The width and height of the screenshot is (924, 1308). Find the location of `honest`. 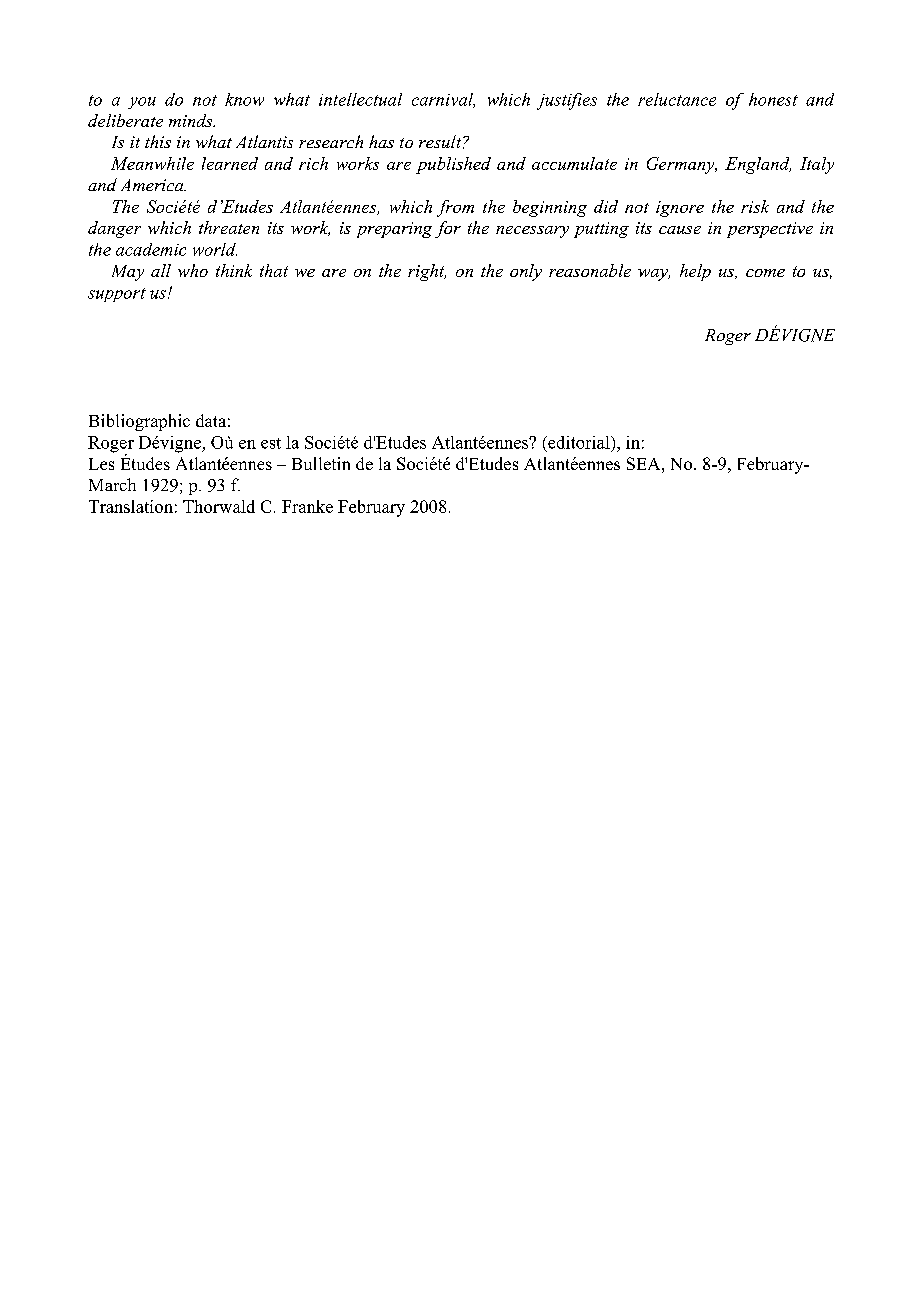

honest is located at coordinates (773, 99).
